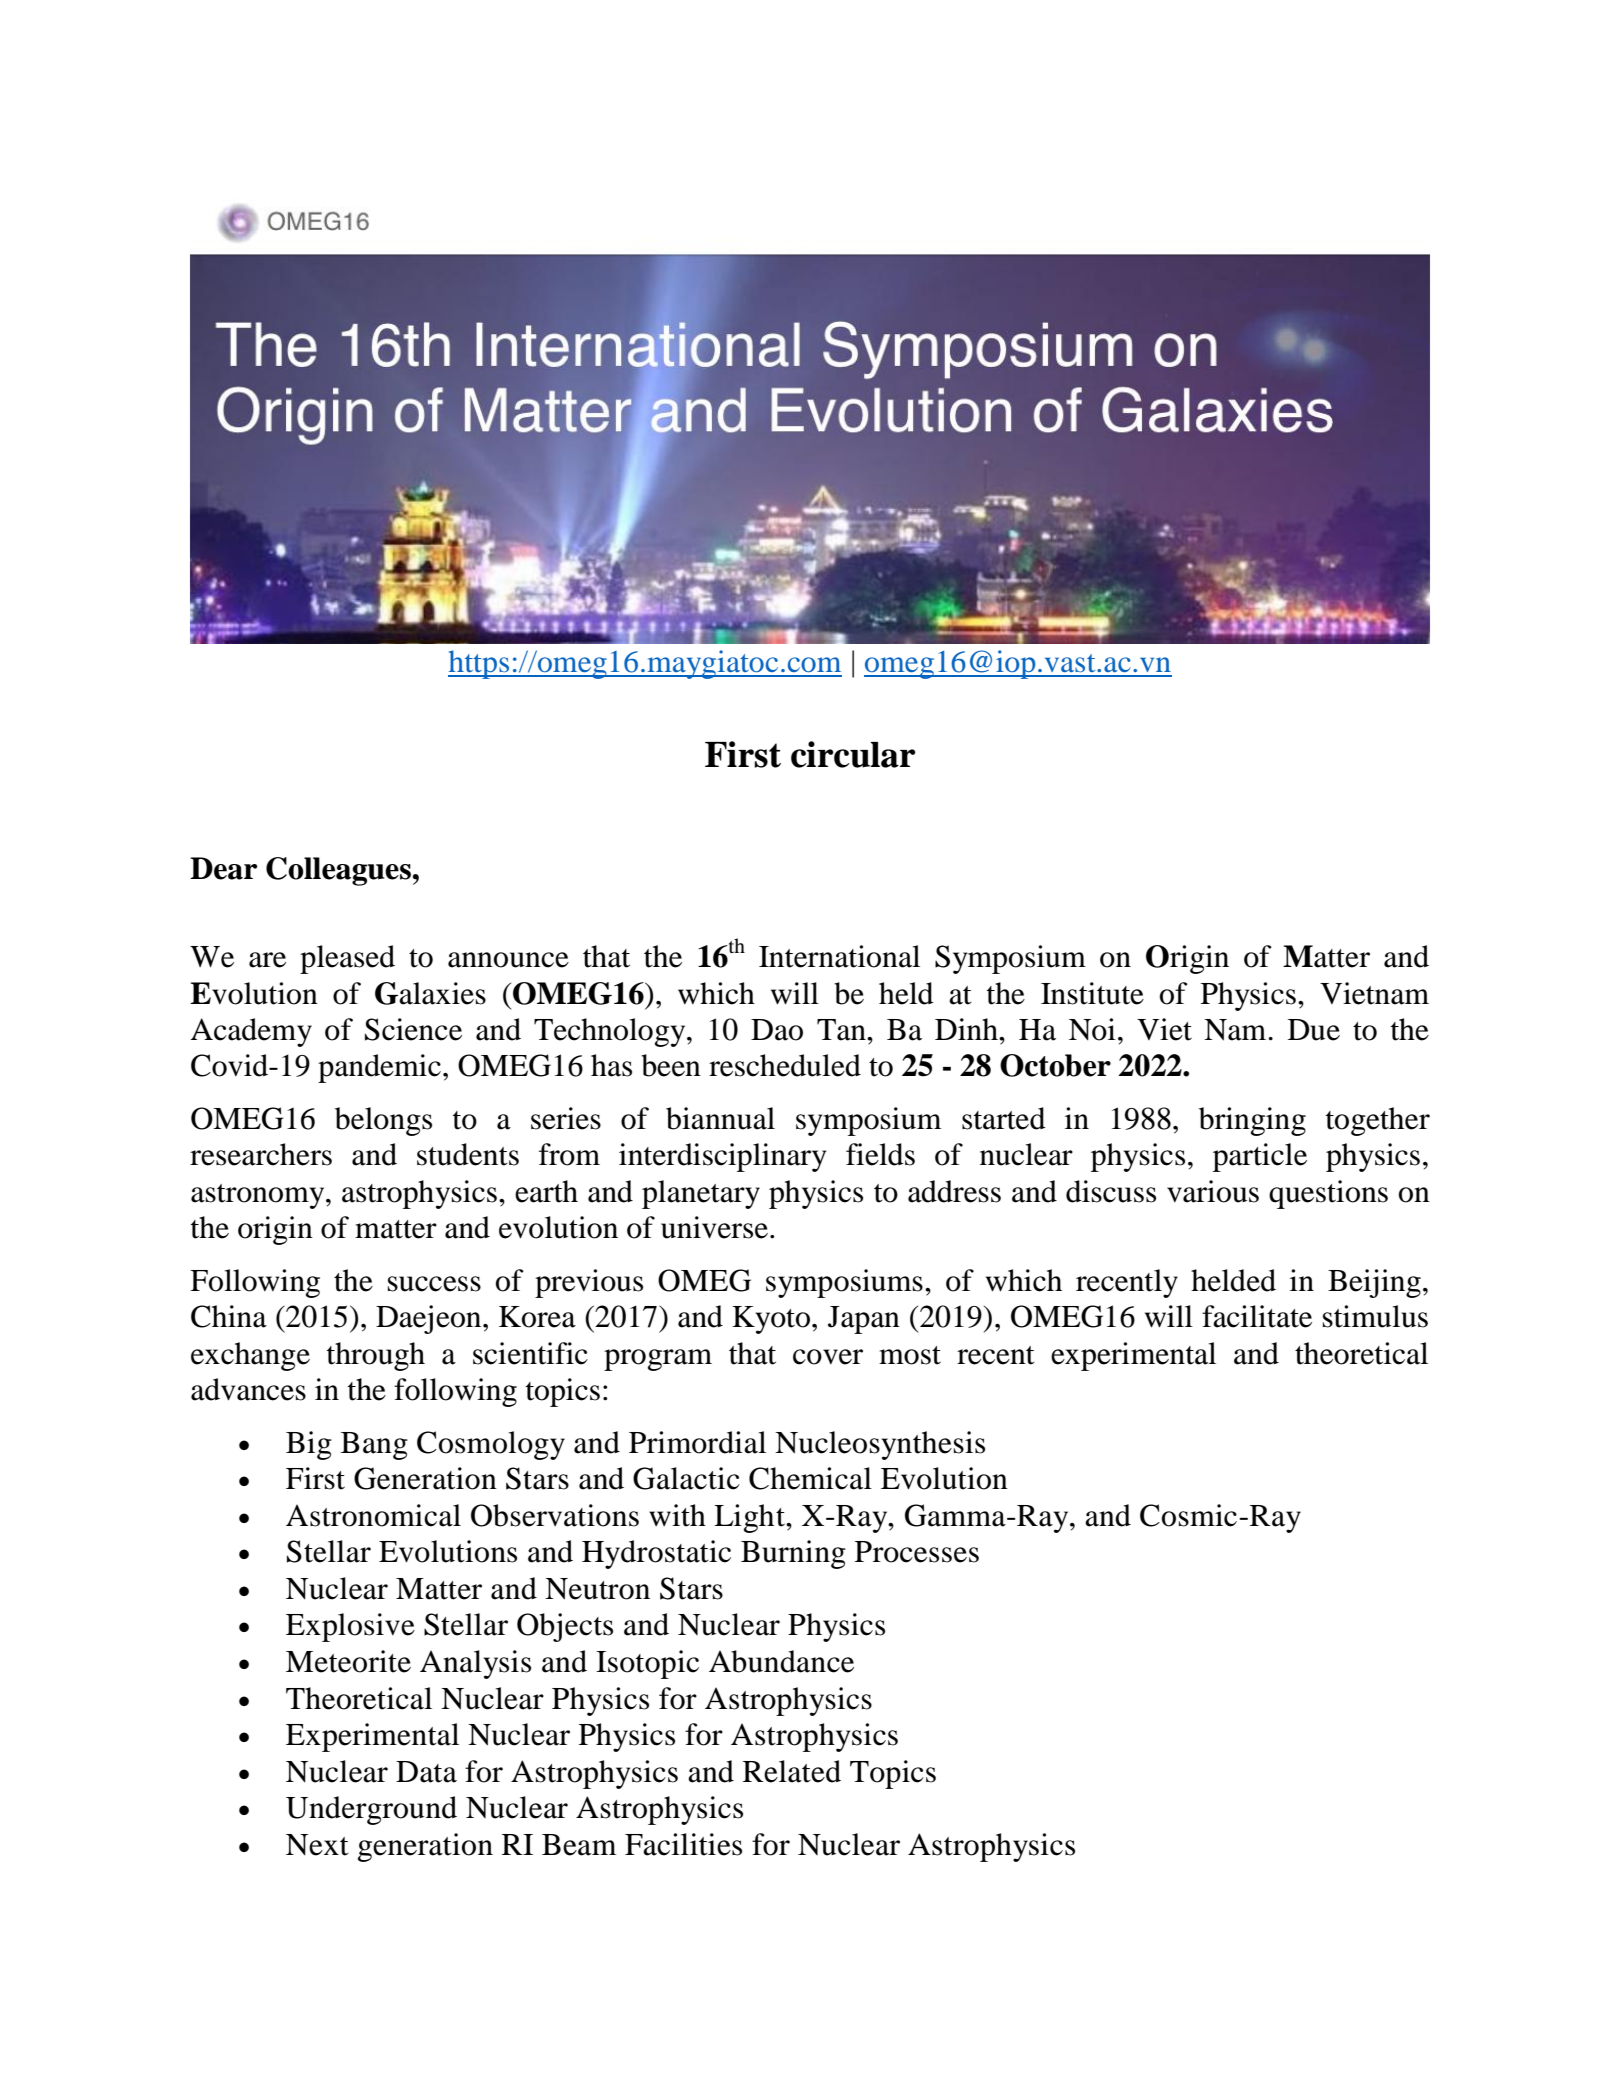 Image resolution: width=1620 pixels, height=2096 pixels. Describe the element at coordinates (1252, 1121) in the screenshot. I see `bringing` at that location.
